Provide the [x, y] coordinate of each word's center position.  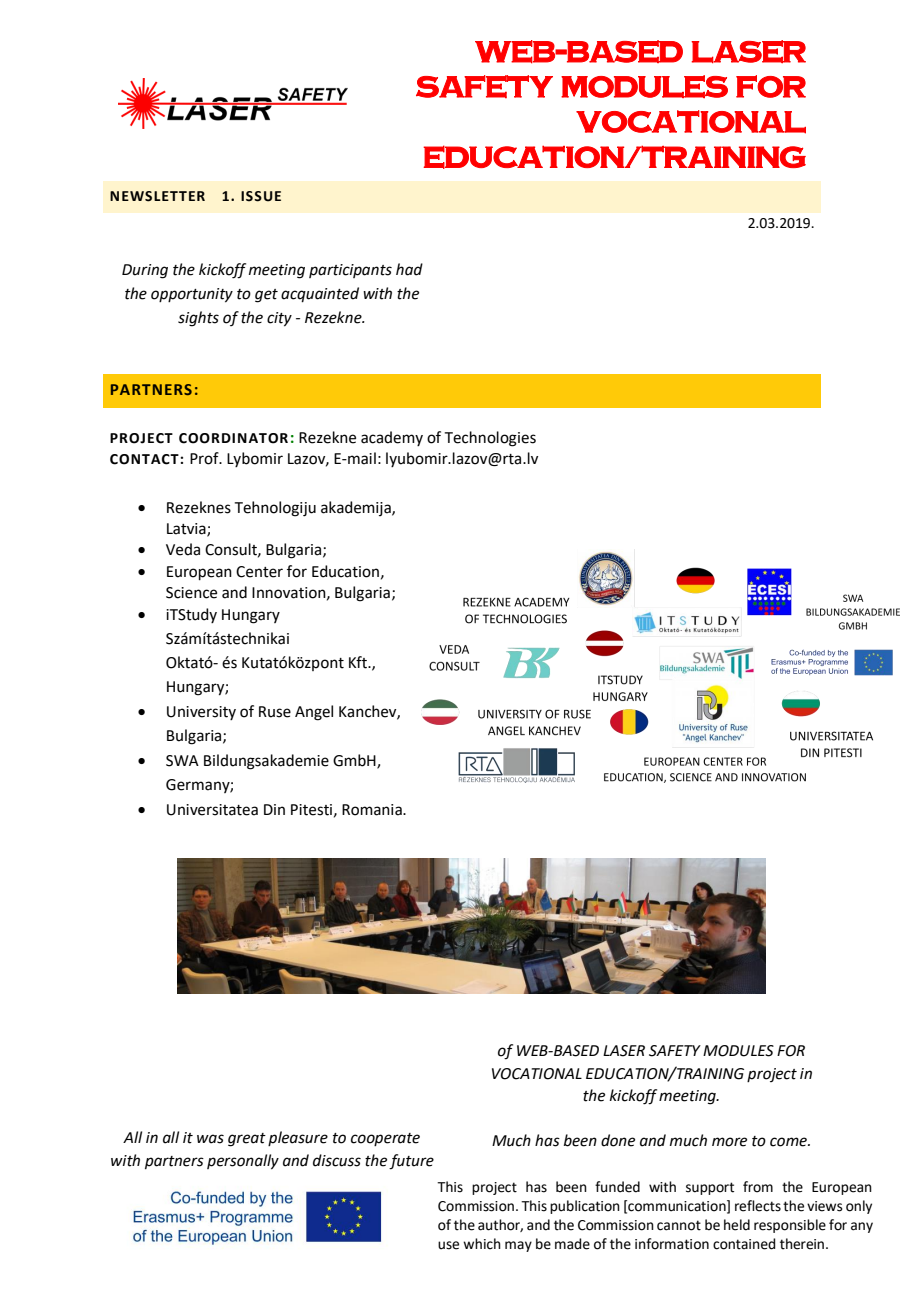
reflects [758, 1206]
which [482, 1244]
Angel [314, 713]
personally [243, 1162]
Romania [373, 810]
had [409, 269]
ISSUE [261, 196]
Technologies [490, 439]
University [201, 713]
